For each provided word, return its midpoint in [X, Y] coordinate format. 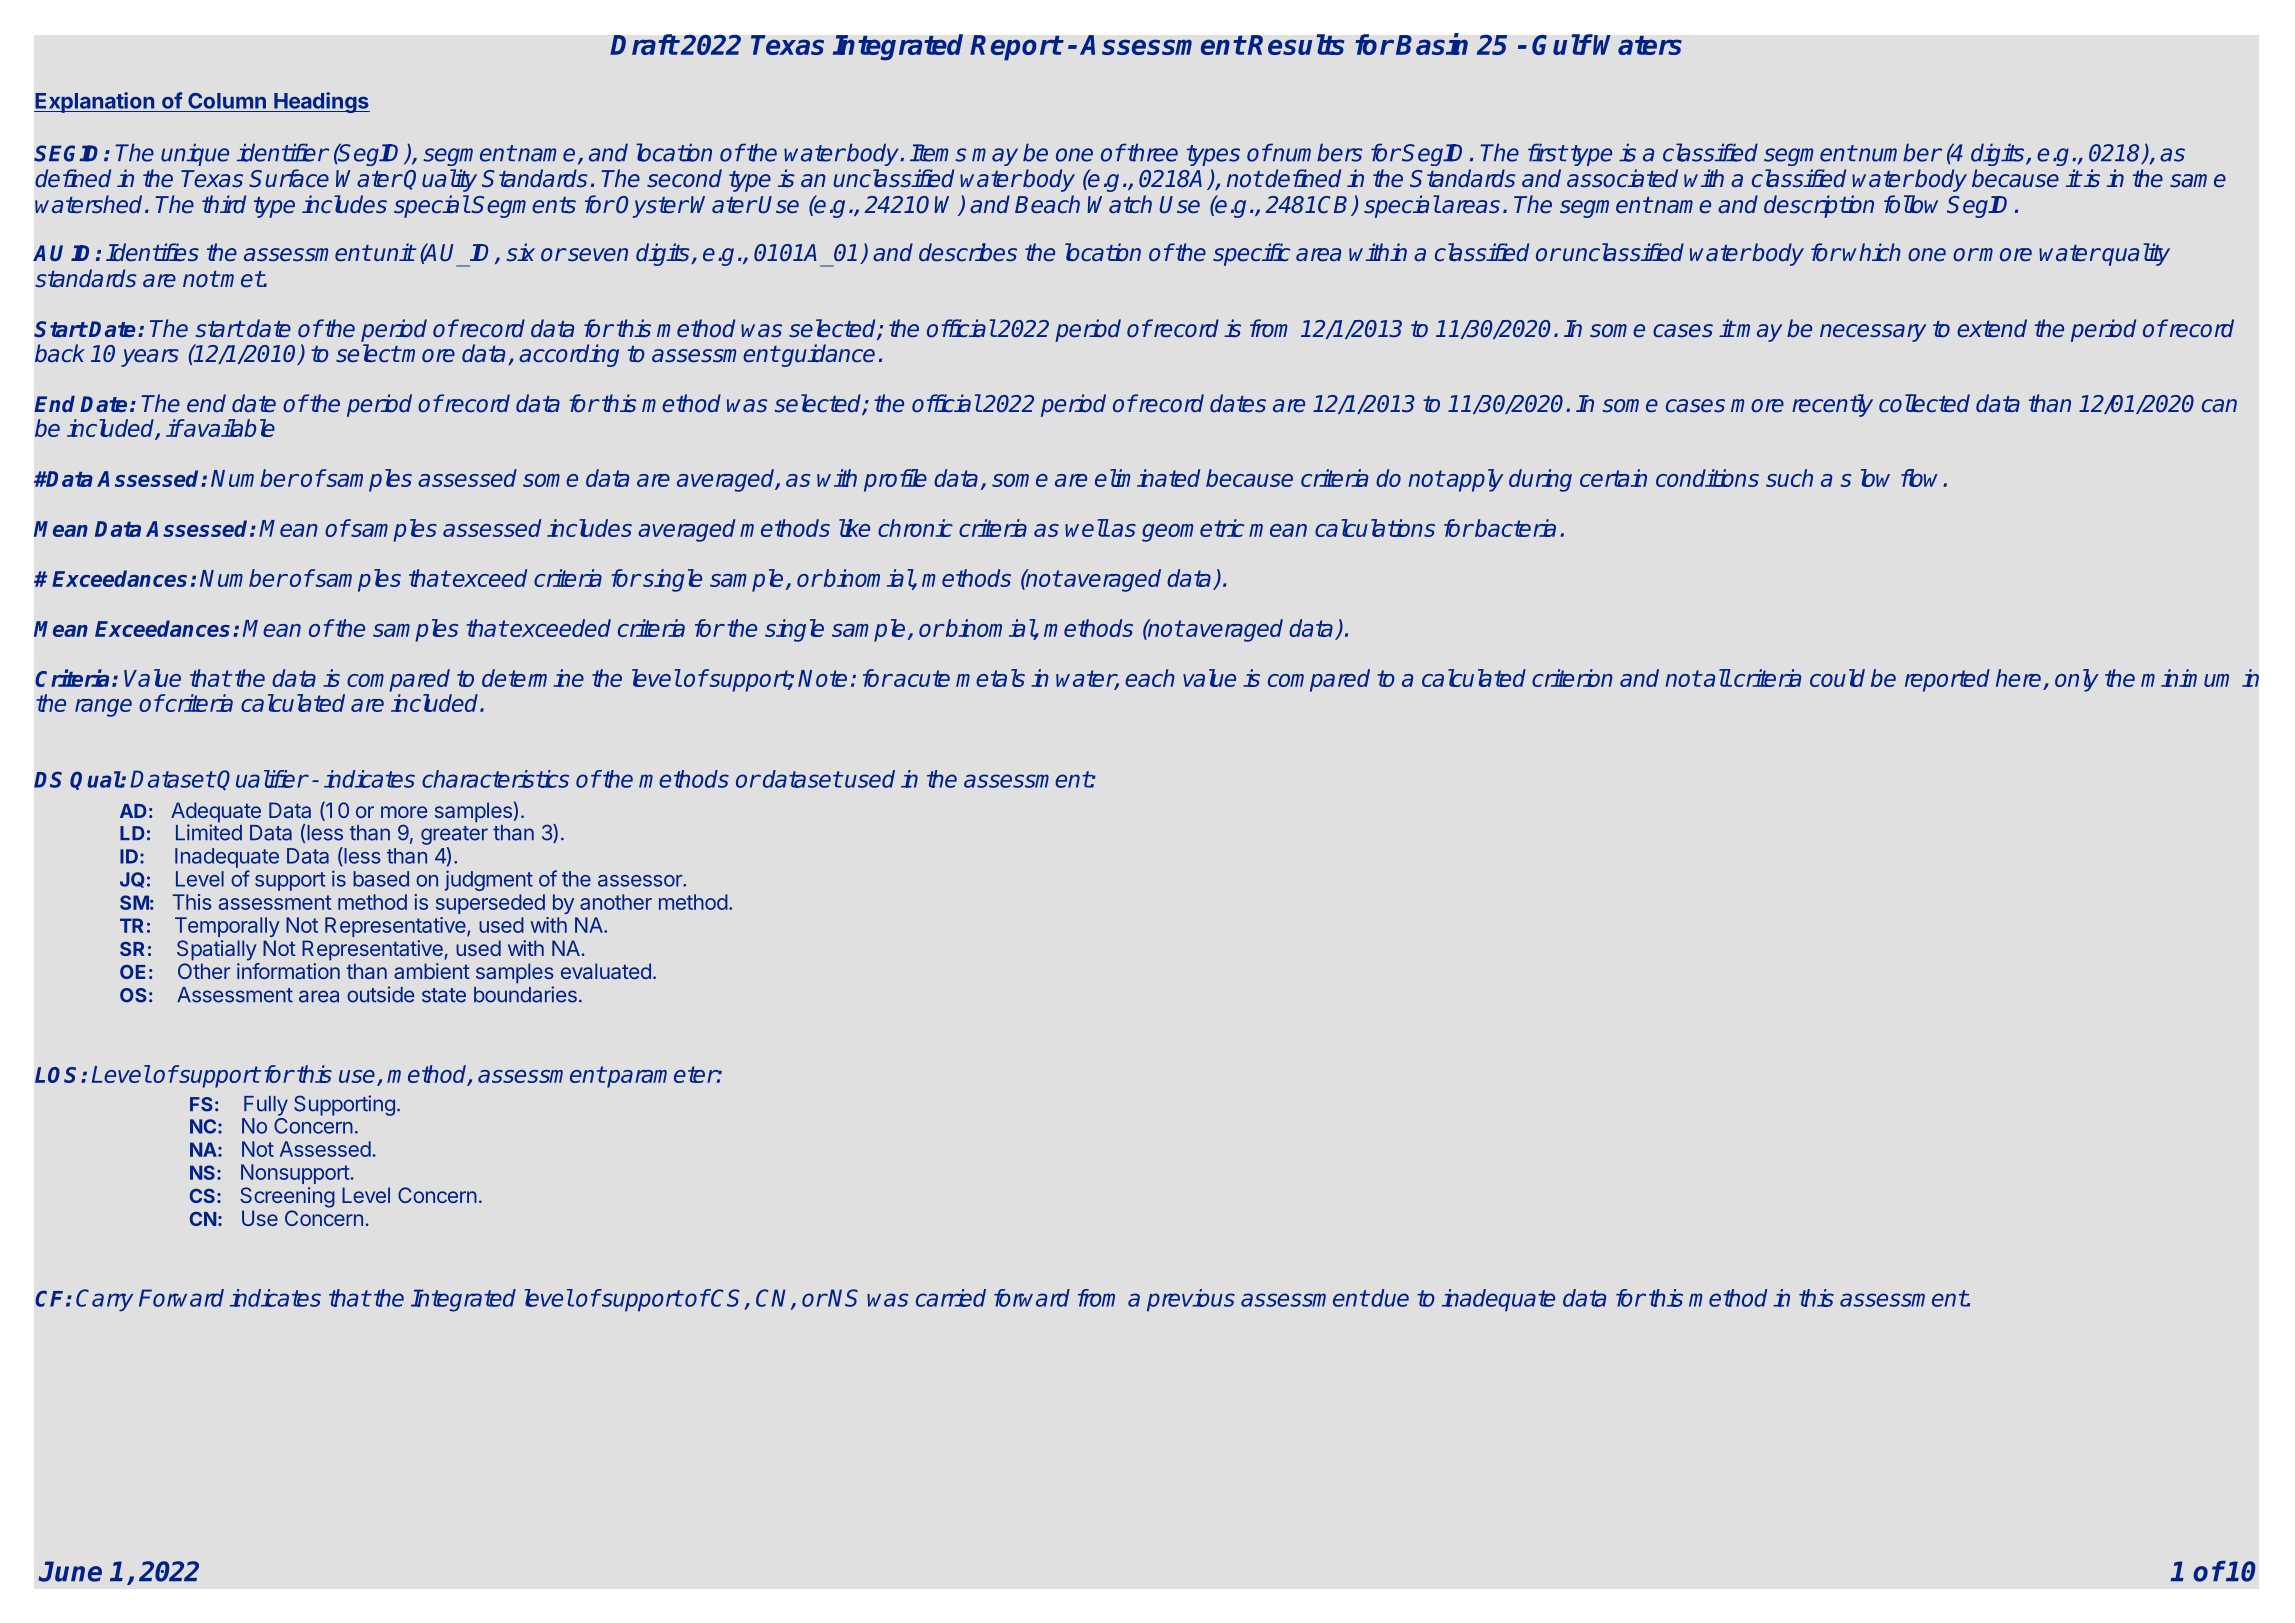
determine [533, 678]
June [70, 1571]
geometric [1193, 530]
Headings [321, 102]
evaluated [606, 971]
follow [1911, 204]
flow [1922, 478]
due [1390, 1298]
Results [1296, 44]
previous [1191, 1300]
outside [381, 994]
